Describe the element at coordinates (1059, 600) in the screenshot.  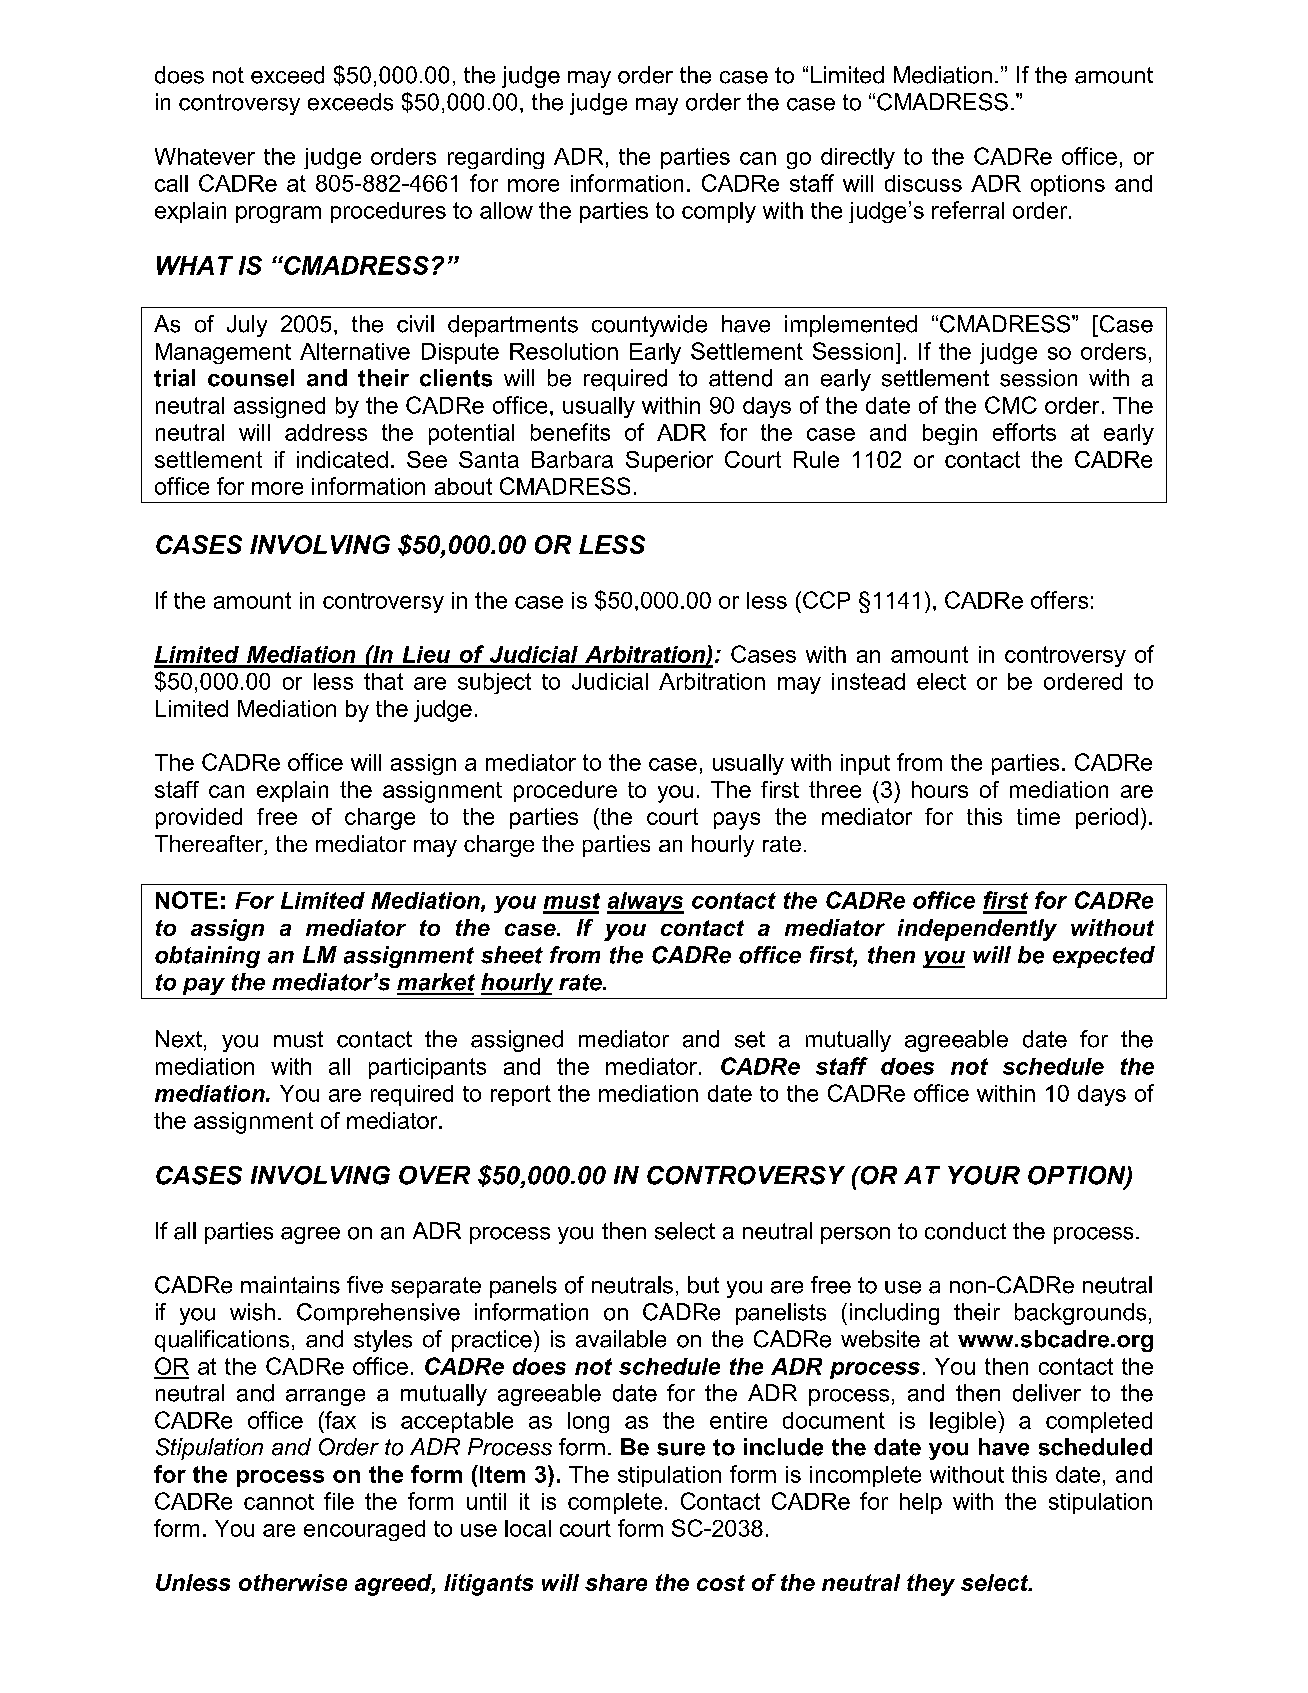
I see `offers` at that location.
